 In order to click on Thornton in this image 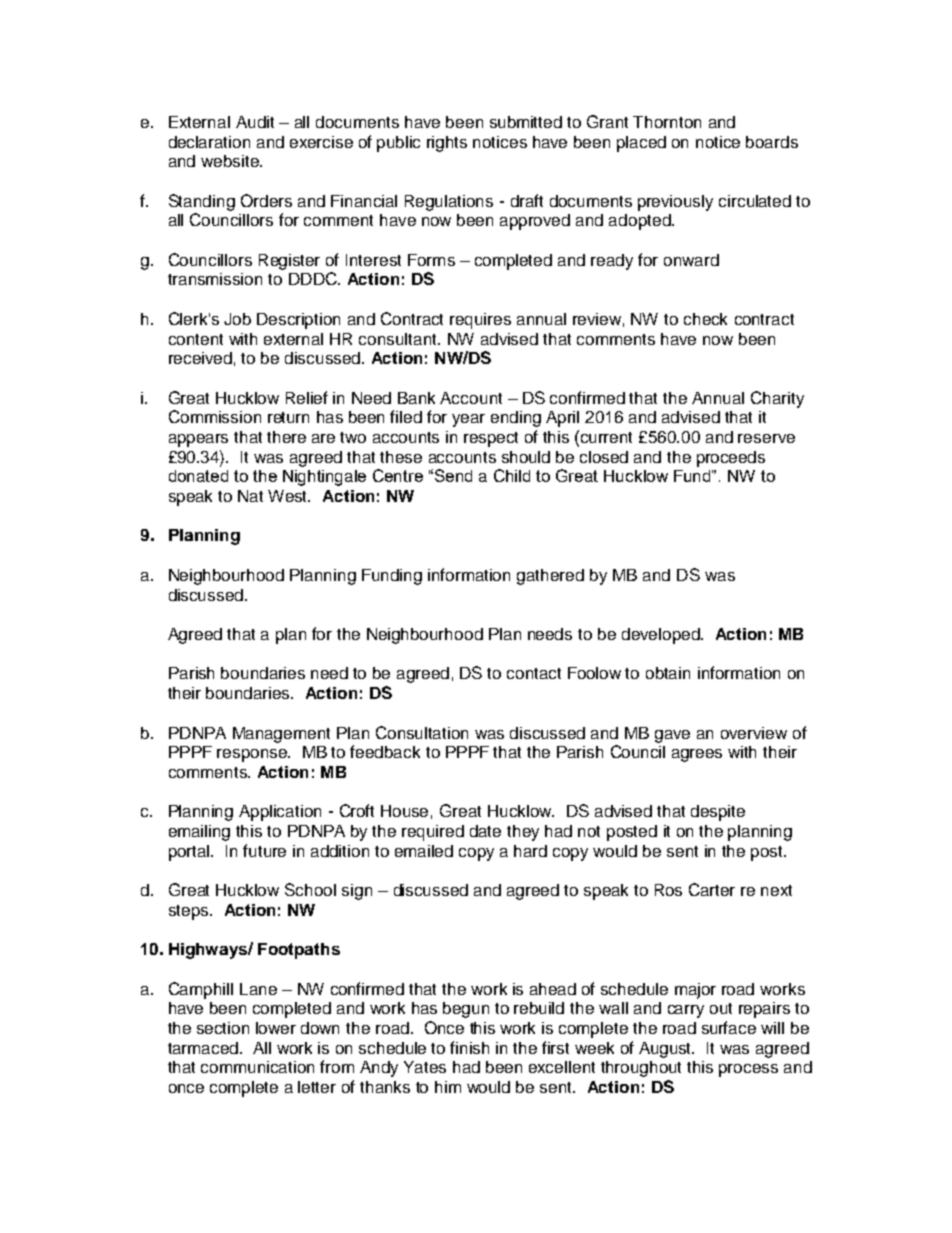, I will do `click(667, 122)`.
